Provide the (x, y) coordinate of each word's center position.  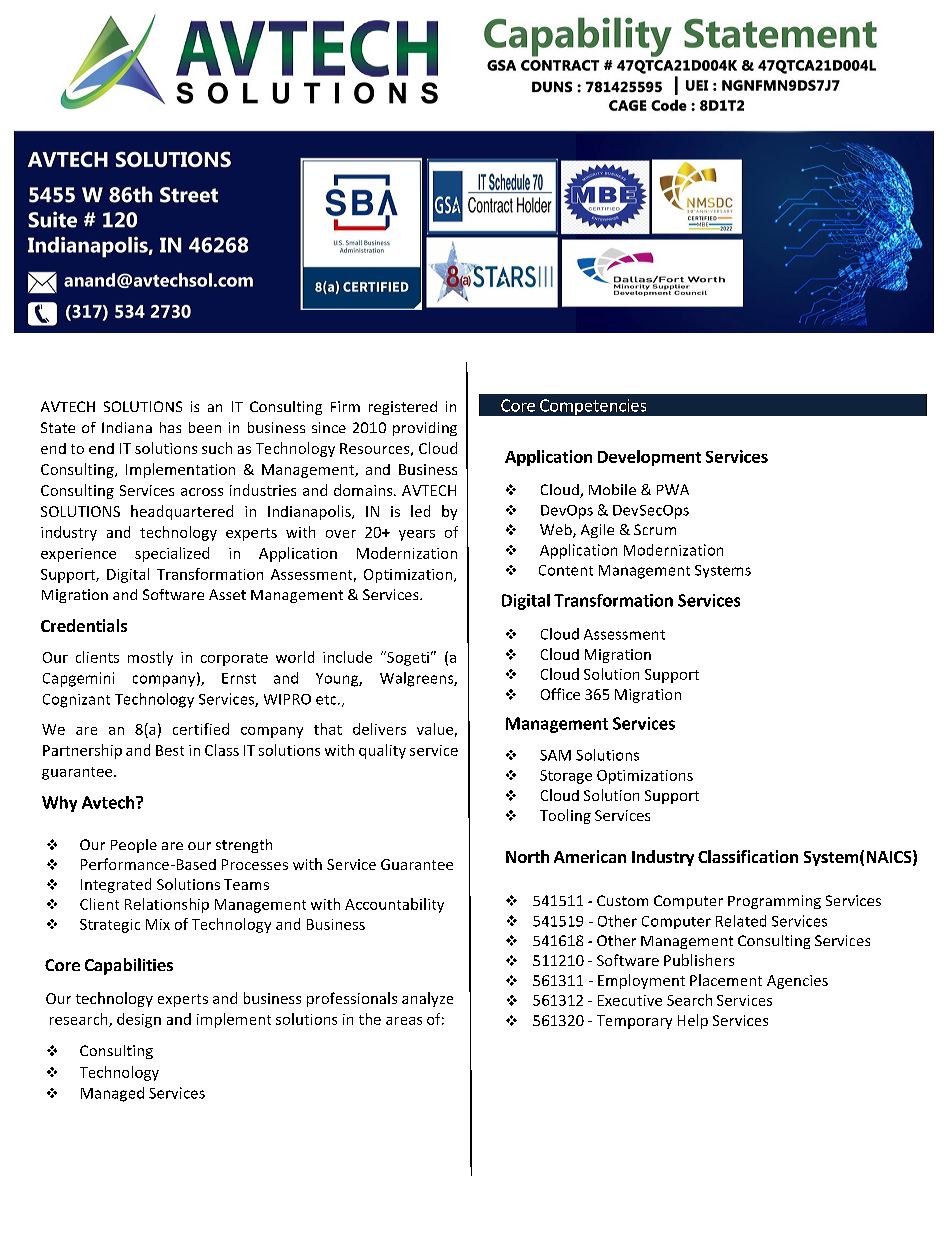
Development (649, 458)
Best (170, 750)
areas (404, 1021)
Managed (112, 1094)
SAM (555, 755)
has (170, 427)
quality (382, 751)
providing (425, 429)
